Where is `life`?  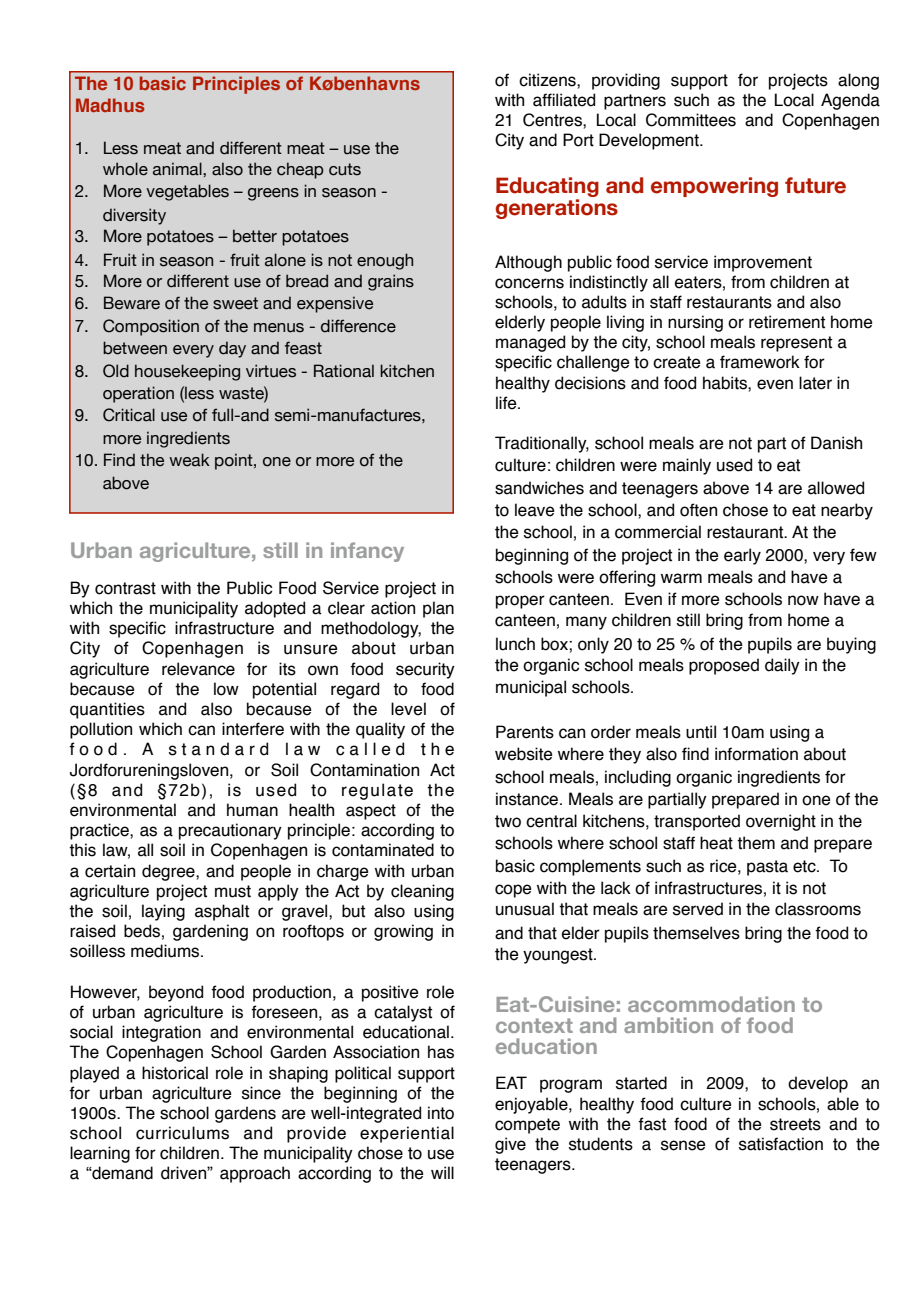 life is located at coordinates (507, 403).
